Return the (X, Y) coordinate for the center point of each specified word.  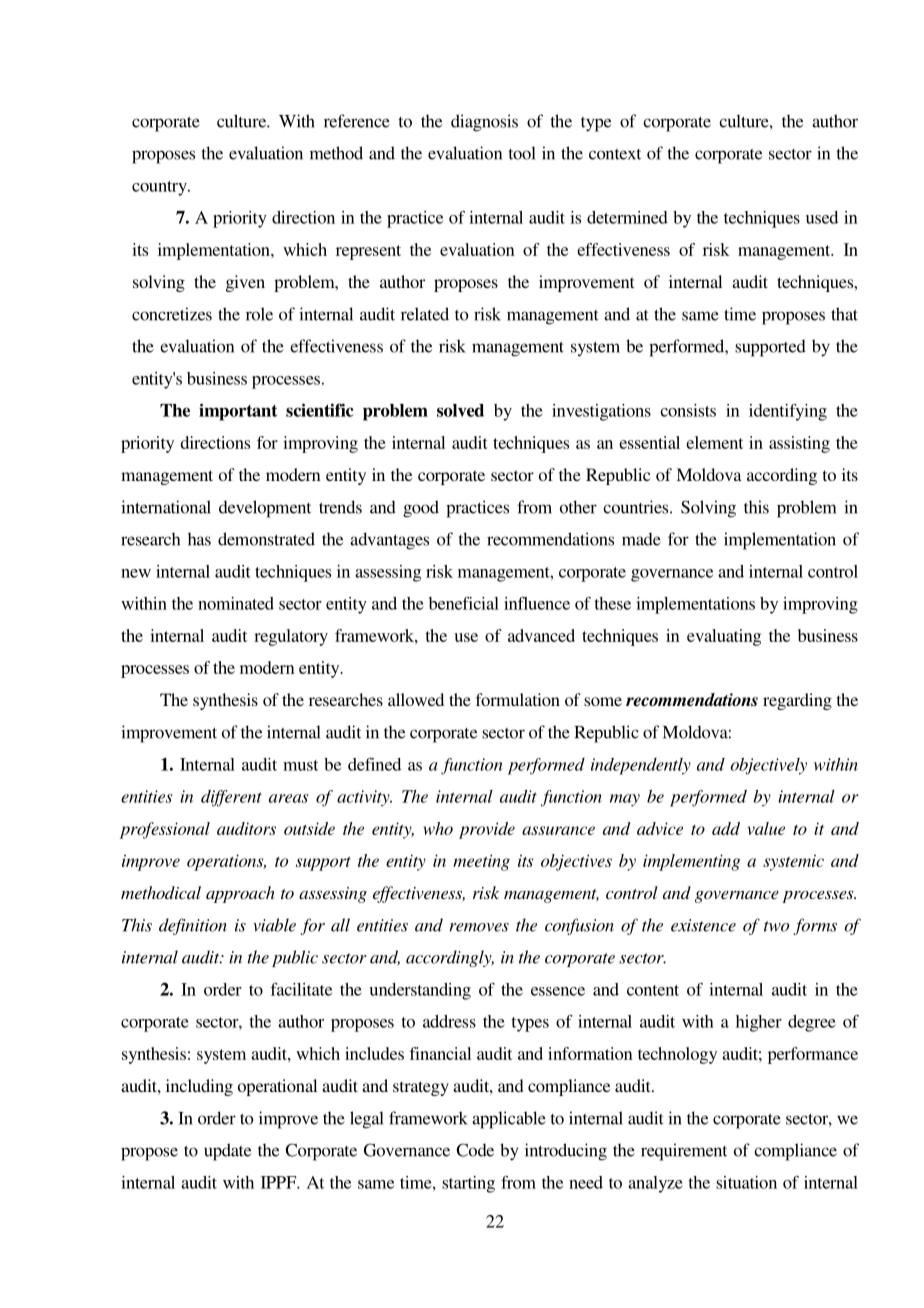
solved (460, 410)
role (259, 314)
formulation (518, 699)
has (199, 539)
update (227, 1152)
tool (522, 153)
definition (193, 926)
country (160, 188)
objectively (769, 766)
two (776, 926)
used (822, 217)
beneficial (464, 603)
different (231, 798)
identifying (788, 412)
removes (479, 927)
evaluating (724, 637)
